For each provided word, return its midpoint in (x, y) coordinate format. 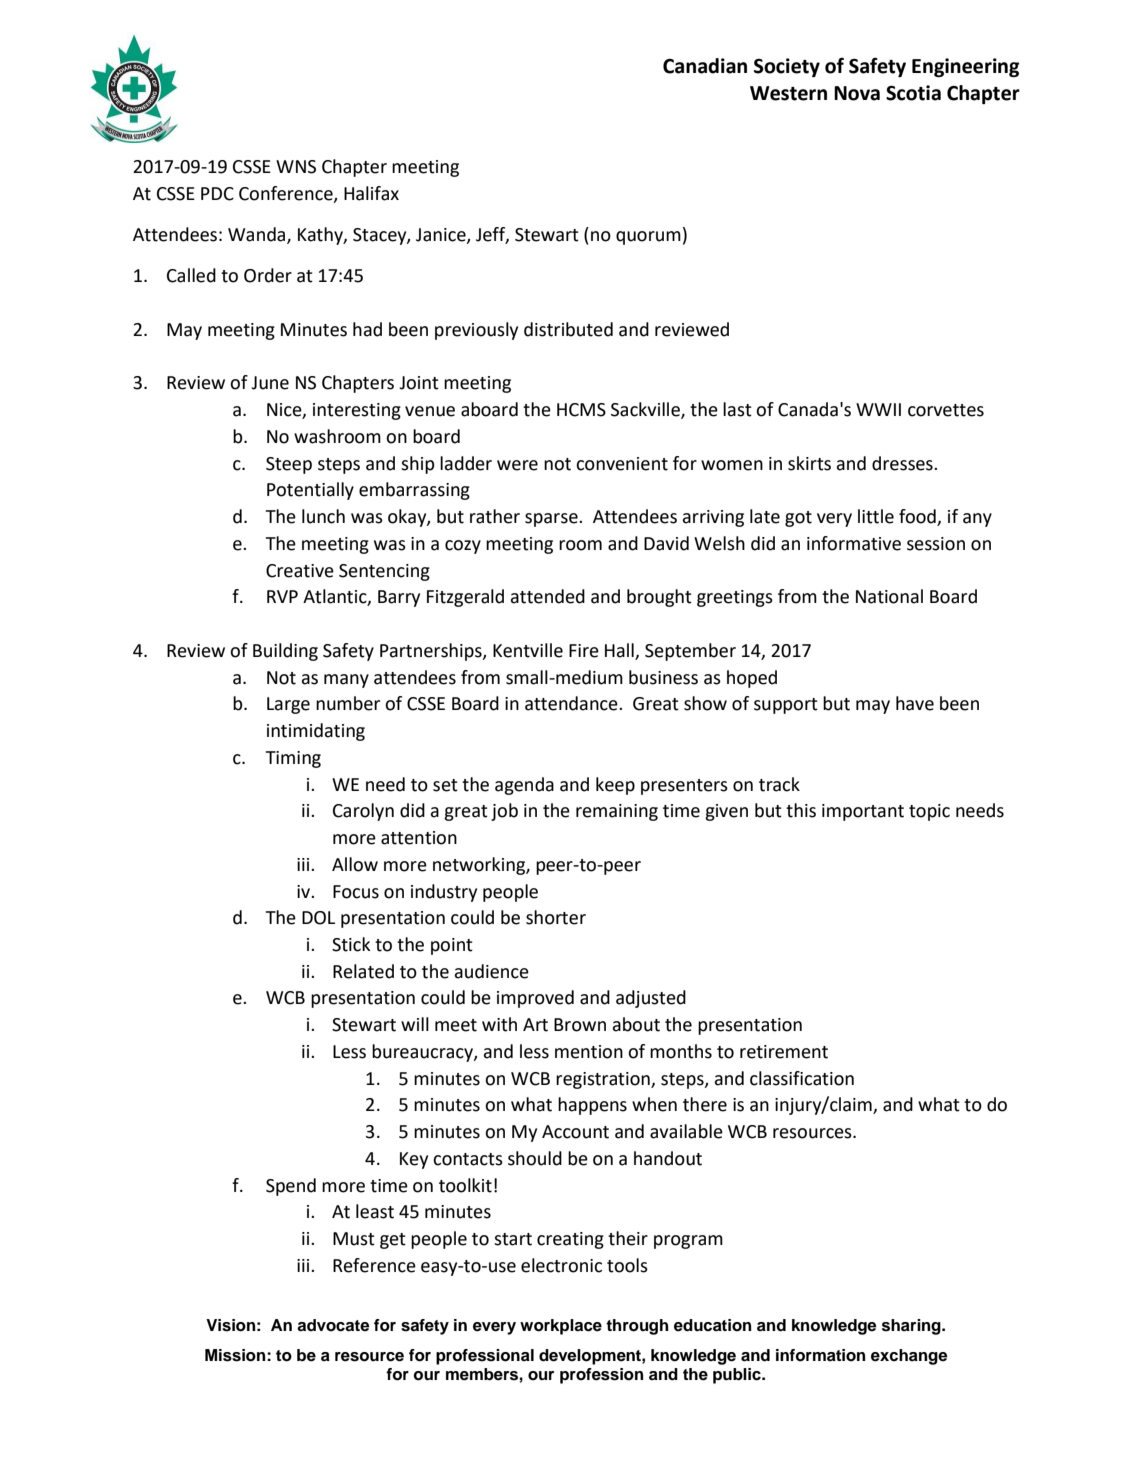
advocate (333, 1325)
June (270, 383)
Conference (287, 194)
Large (288, 705)
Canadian (705, 66)
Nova (857, 93)
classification (802, 1078)
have (915, 703)
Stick (351, 944)
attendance (572, 703)
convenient (622, 464)
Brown (580, 1025)
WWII (878, 409)
